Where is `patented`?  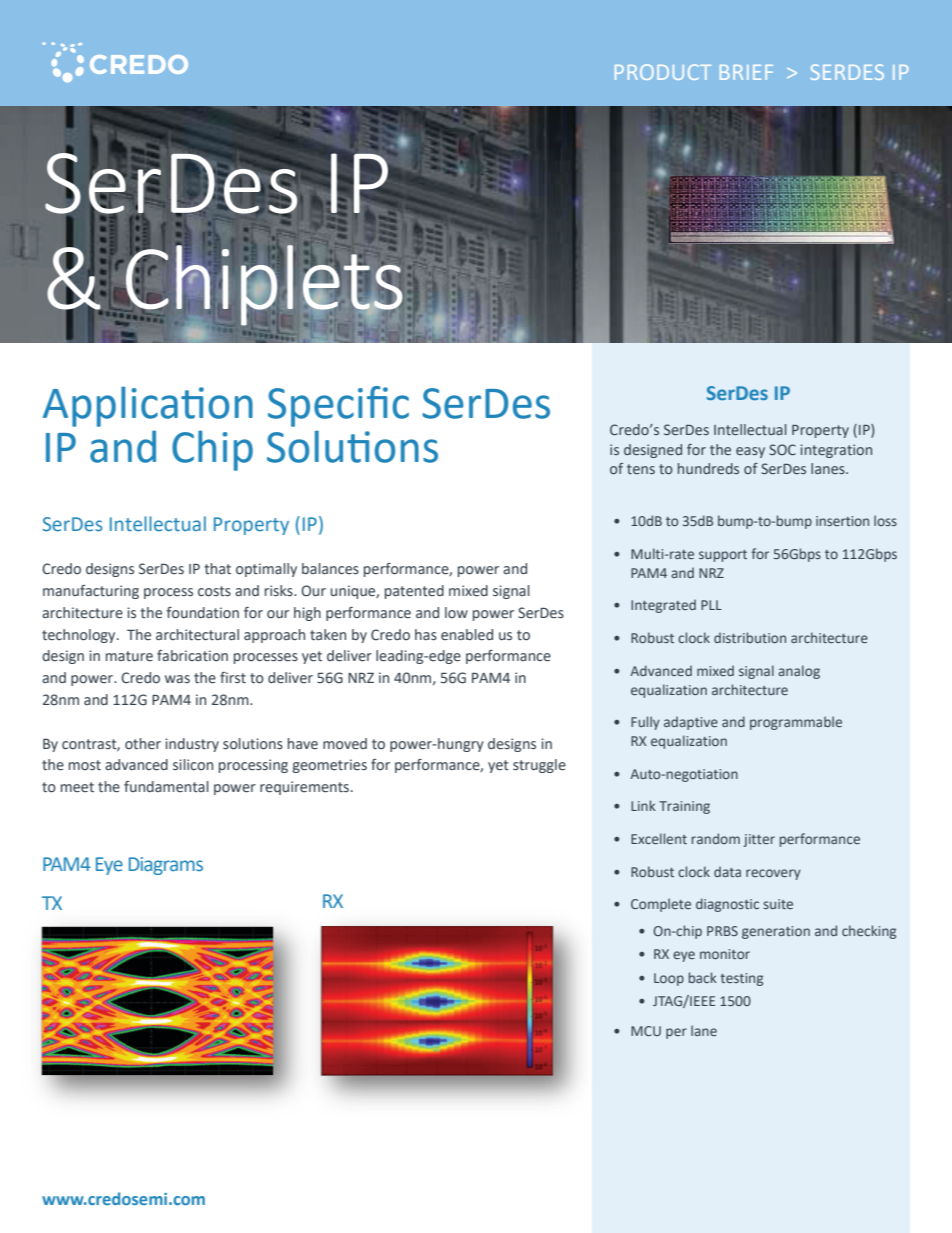
patented is located at coordinates (414, 592).
